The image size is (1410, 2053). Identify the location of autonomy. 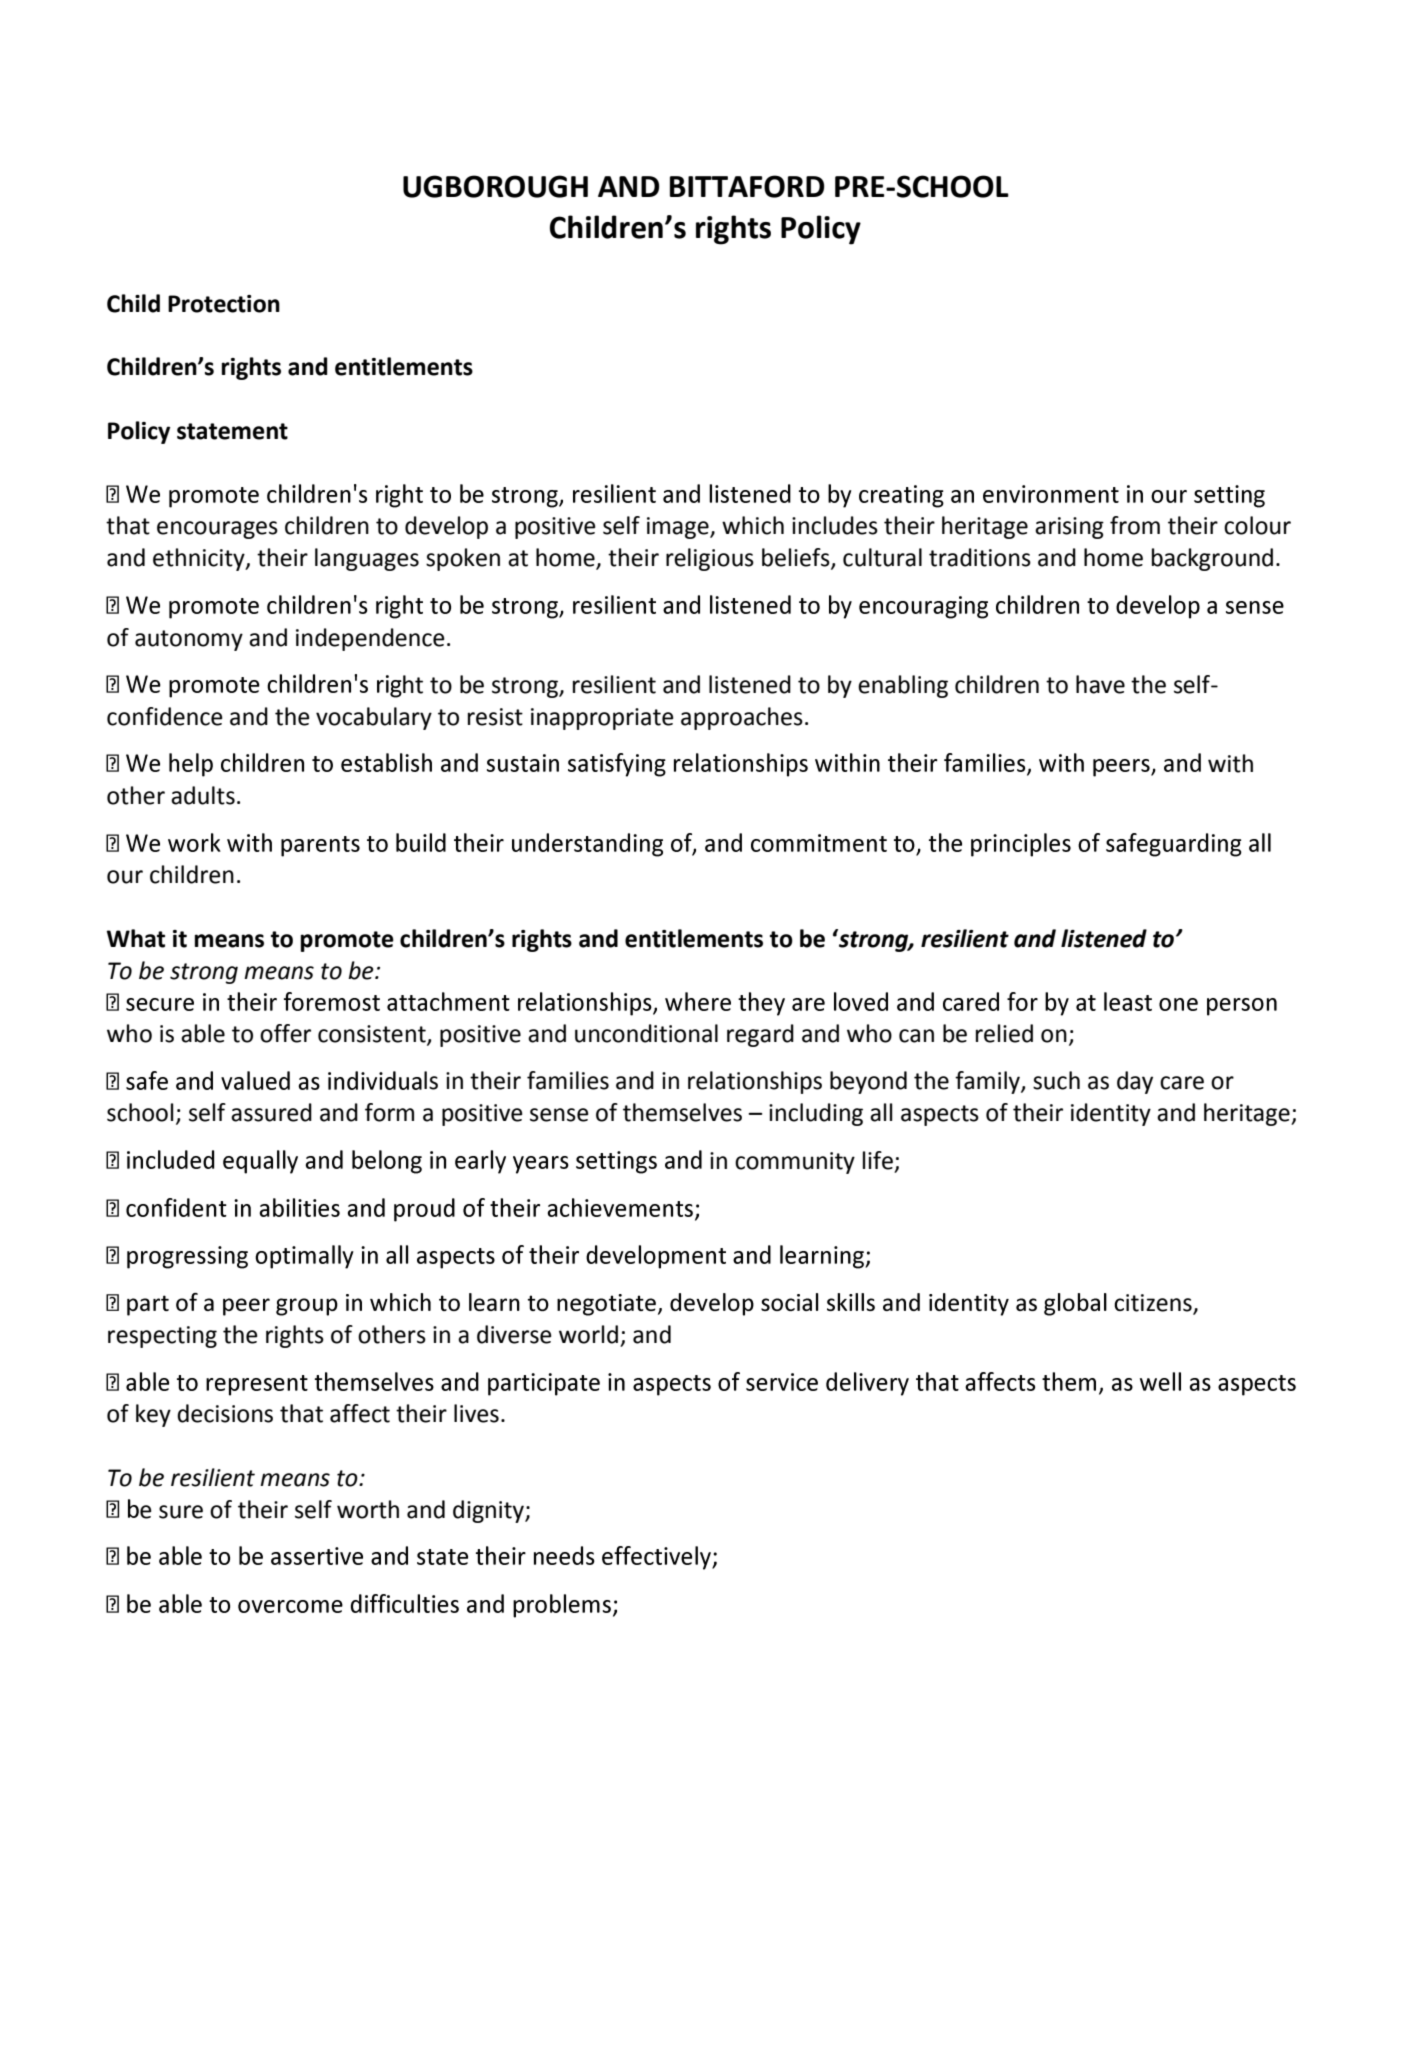
(189, 640).
